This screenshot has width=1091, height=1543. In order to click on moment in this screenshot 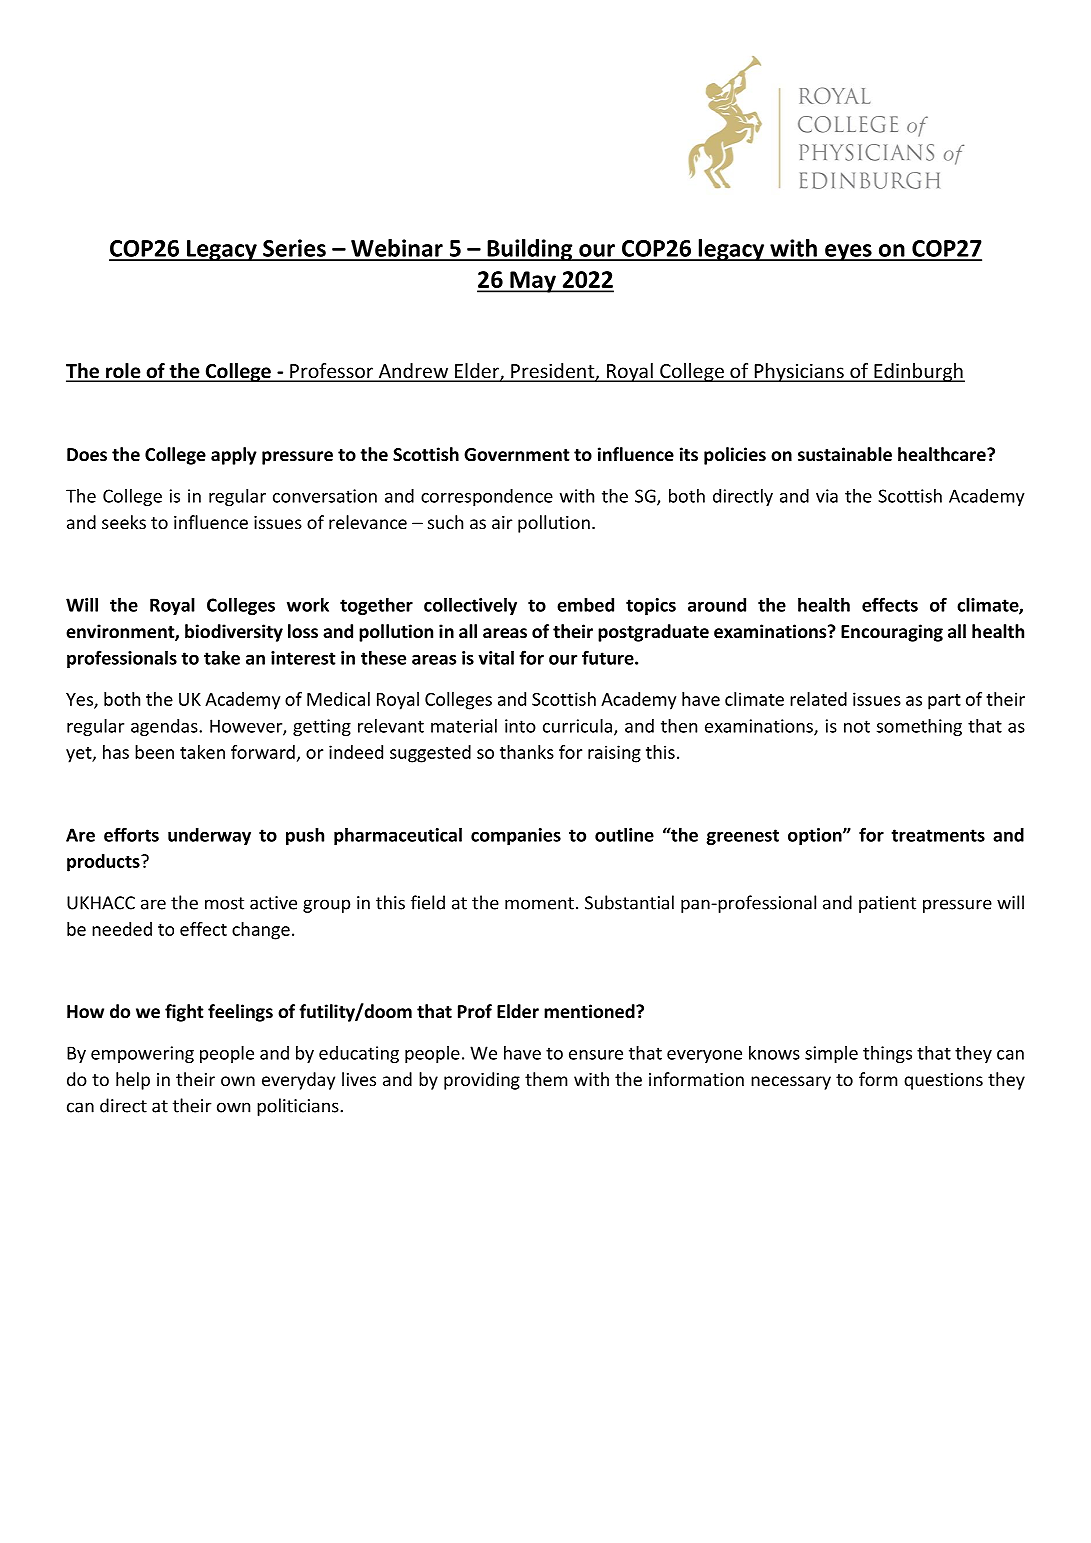, I will do `click(539, 903)`.
